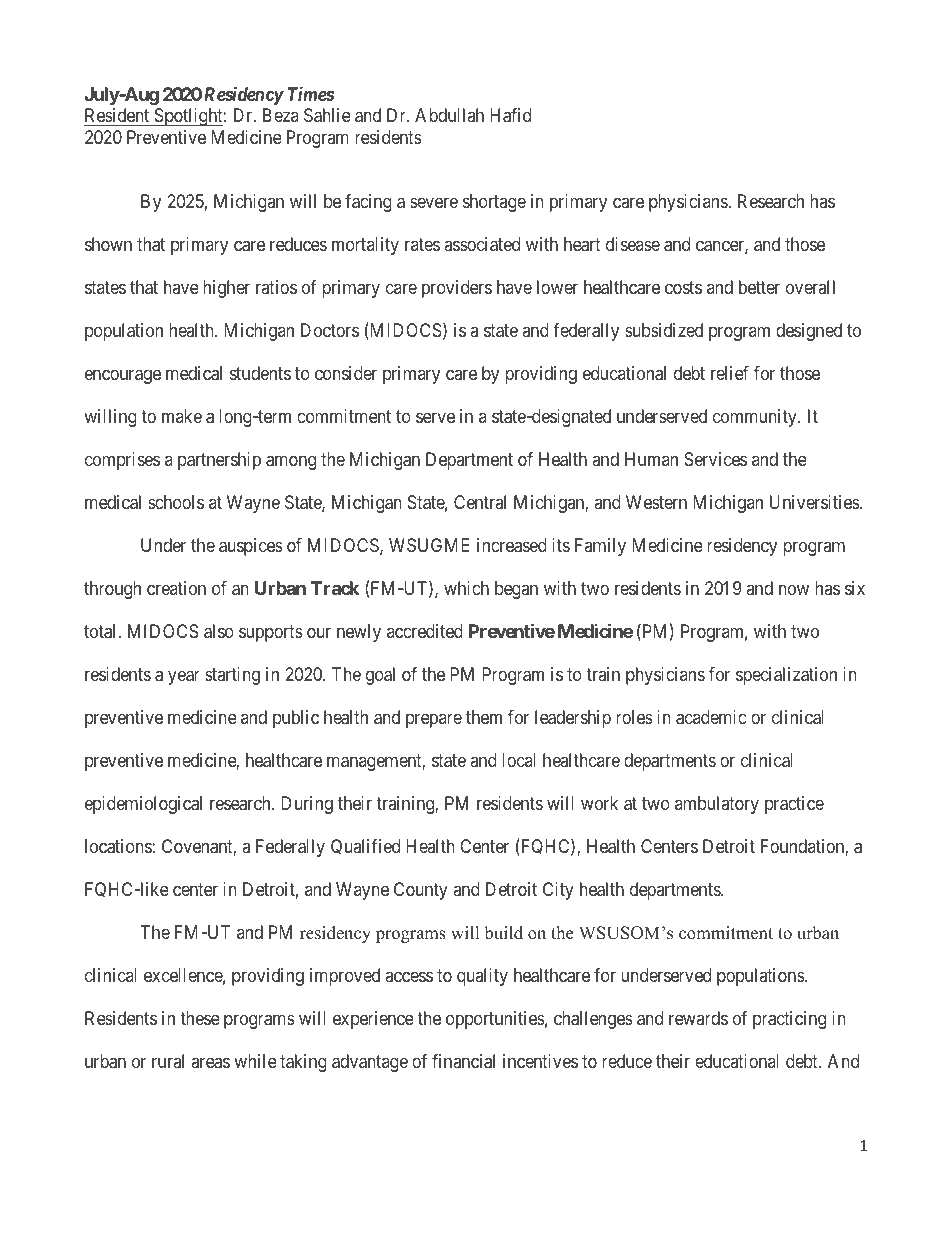  Describe the element at coordinates (449, 115) in the page. I see `Abdullah` at that location.
